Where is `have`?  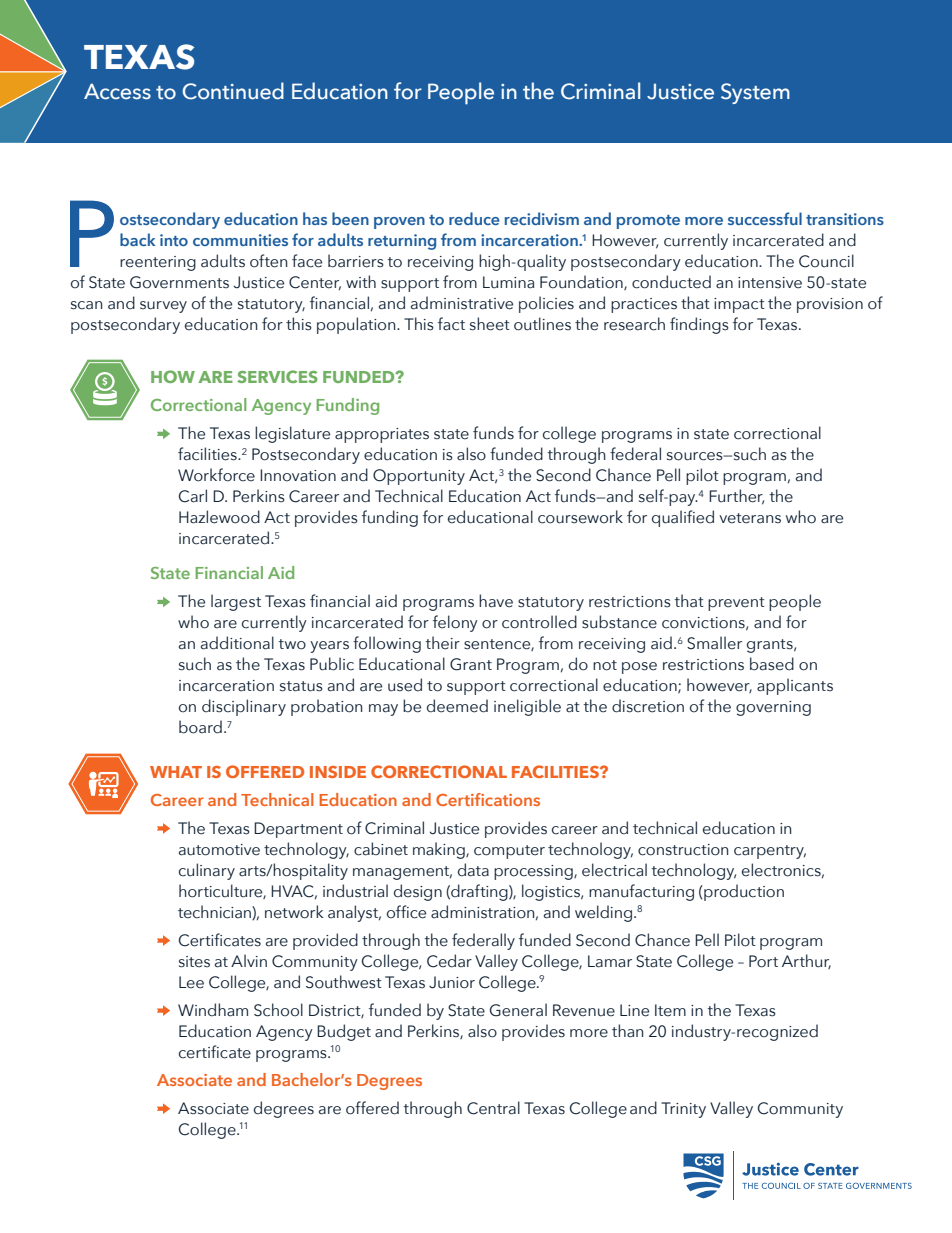
have is located at coordinates (496, 601).
